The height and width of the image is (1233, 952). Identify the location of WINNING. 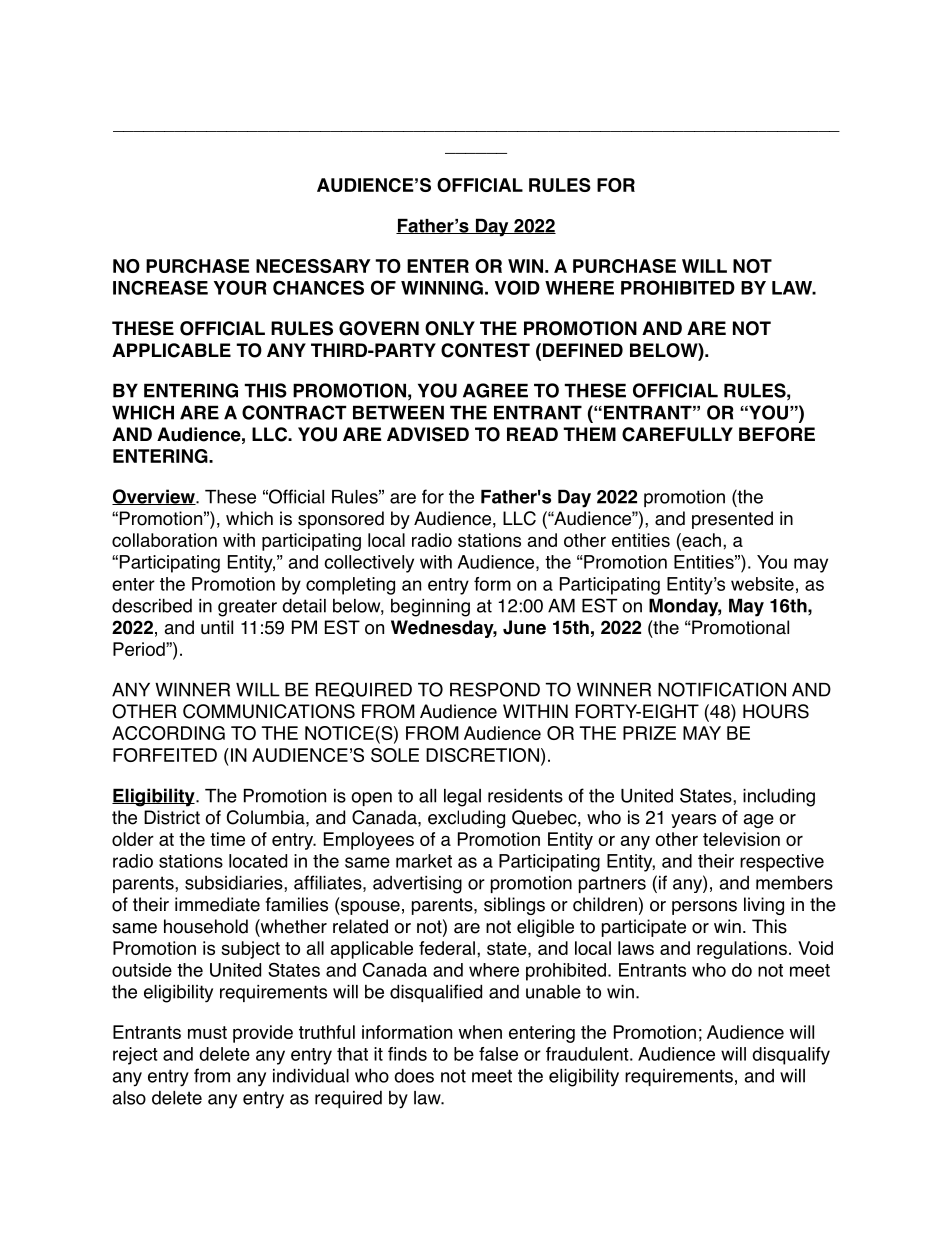
(442, 287).
